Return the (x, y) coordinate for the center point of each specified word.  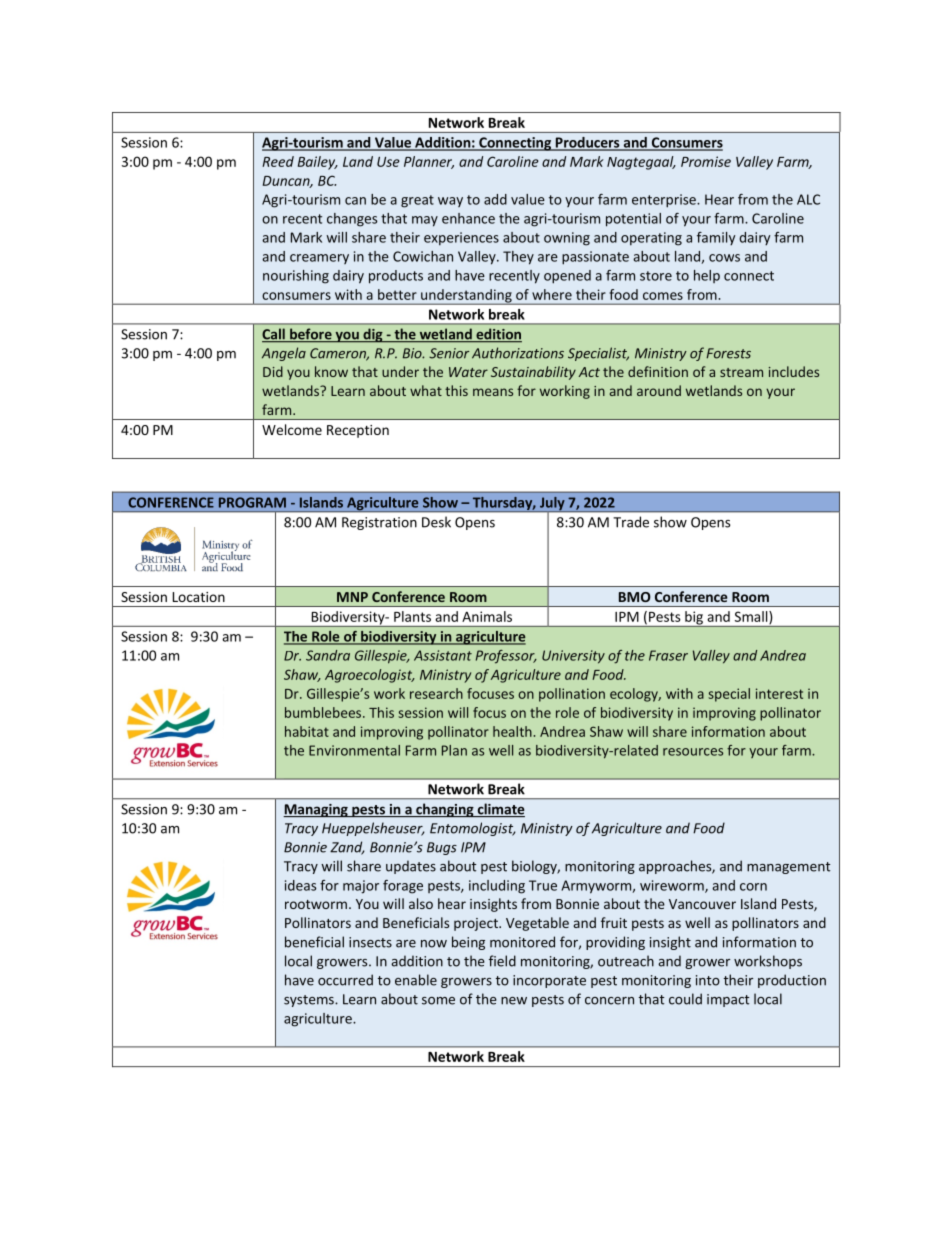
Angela (284, 354)
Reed (278, 161)
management (788, 868)
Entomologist (473, 829)
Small (752, 617)
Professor (506, 657)
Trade (631, 522)
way (450, 202)
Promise (706, 161)
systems (310, 1001)
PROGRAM (252, 502)
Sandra (328, 655)
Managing (316, 810)
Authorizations (518, 353)
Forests (728, 353)
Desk (436, 522)
